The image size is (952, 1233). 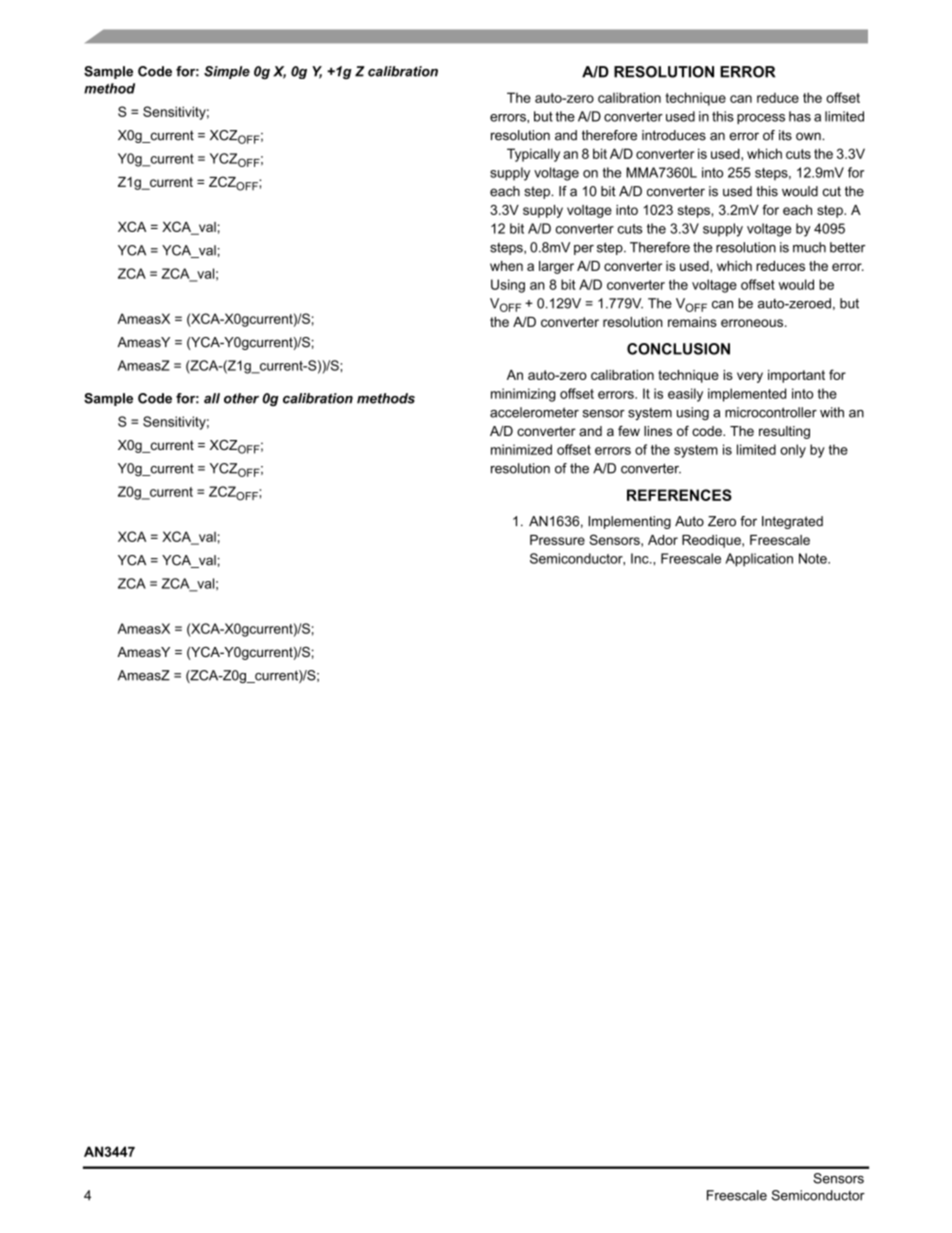 What do you see at coordinates (227, 72) in the image?
I see `Simple` at bounding box center [227, 72].
